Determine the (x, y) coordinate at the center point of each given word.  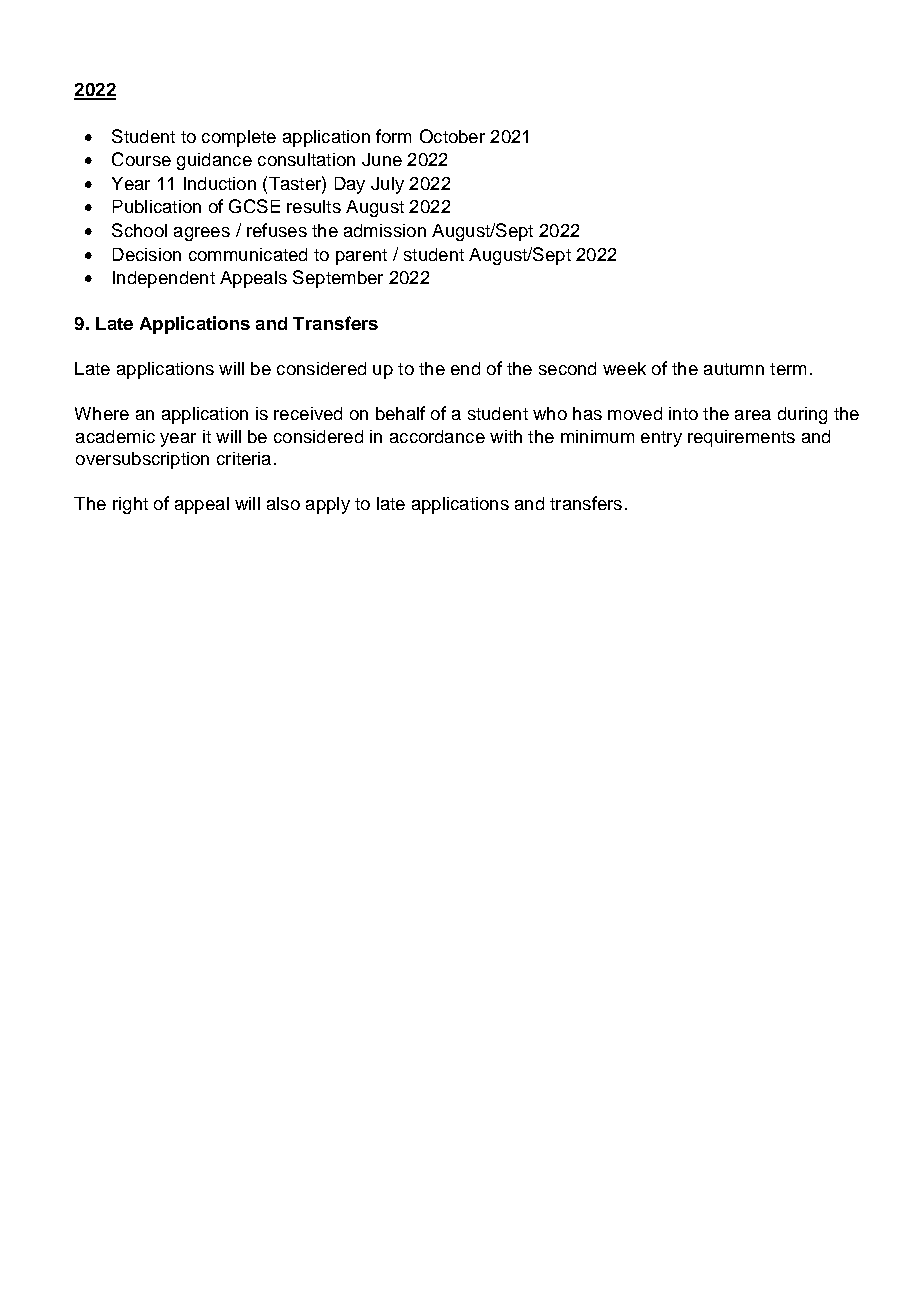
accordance (437, 436)
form (393, 136)
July (387, 185)
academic (115, 436)
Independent (164, 279)
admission (385, 230)
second (567, 368)
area (753, 415)
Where (102, 413)
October (452, 136)
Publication (157, 206)
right (130, 505)
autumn (734, 369)
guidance (214, 161)
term (788, 369)
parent (361, 257)
